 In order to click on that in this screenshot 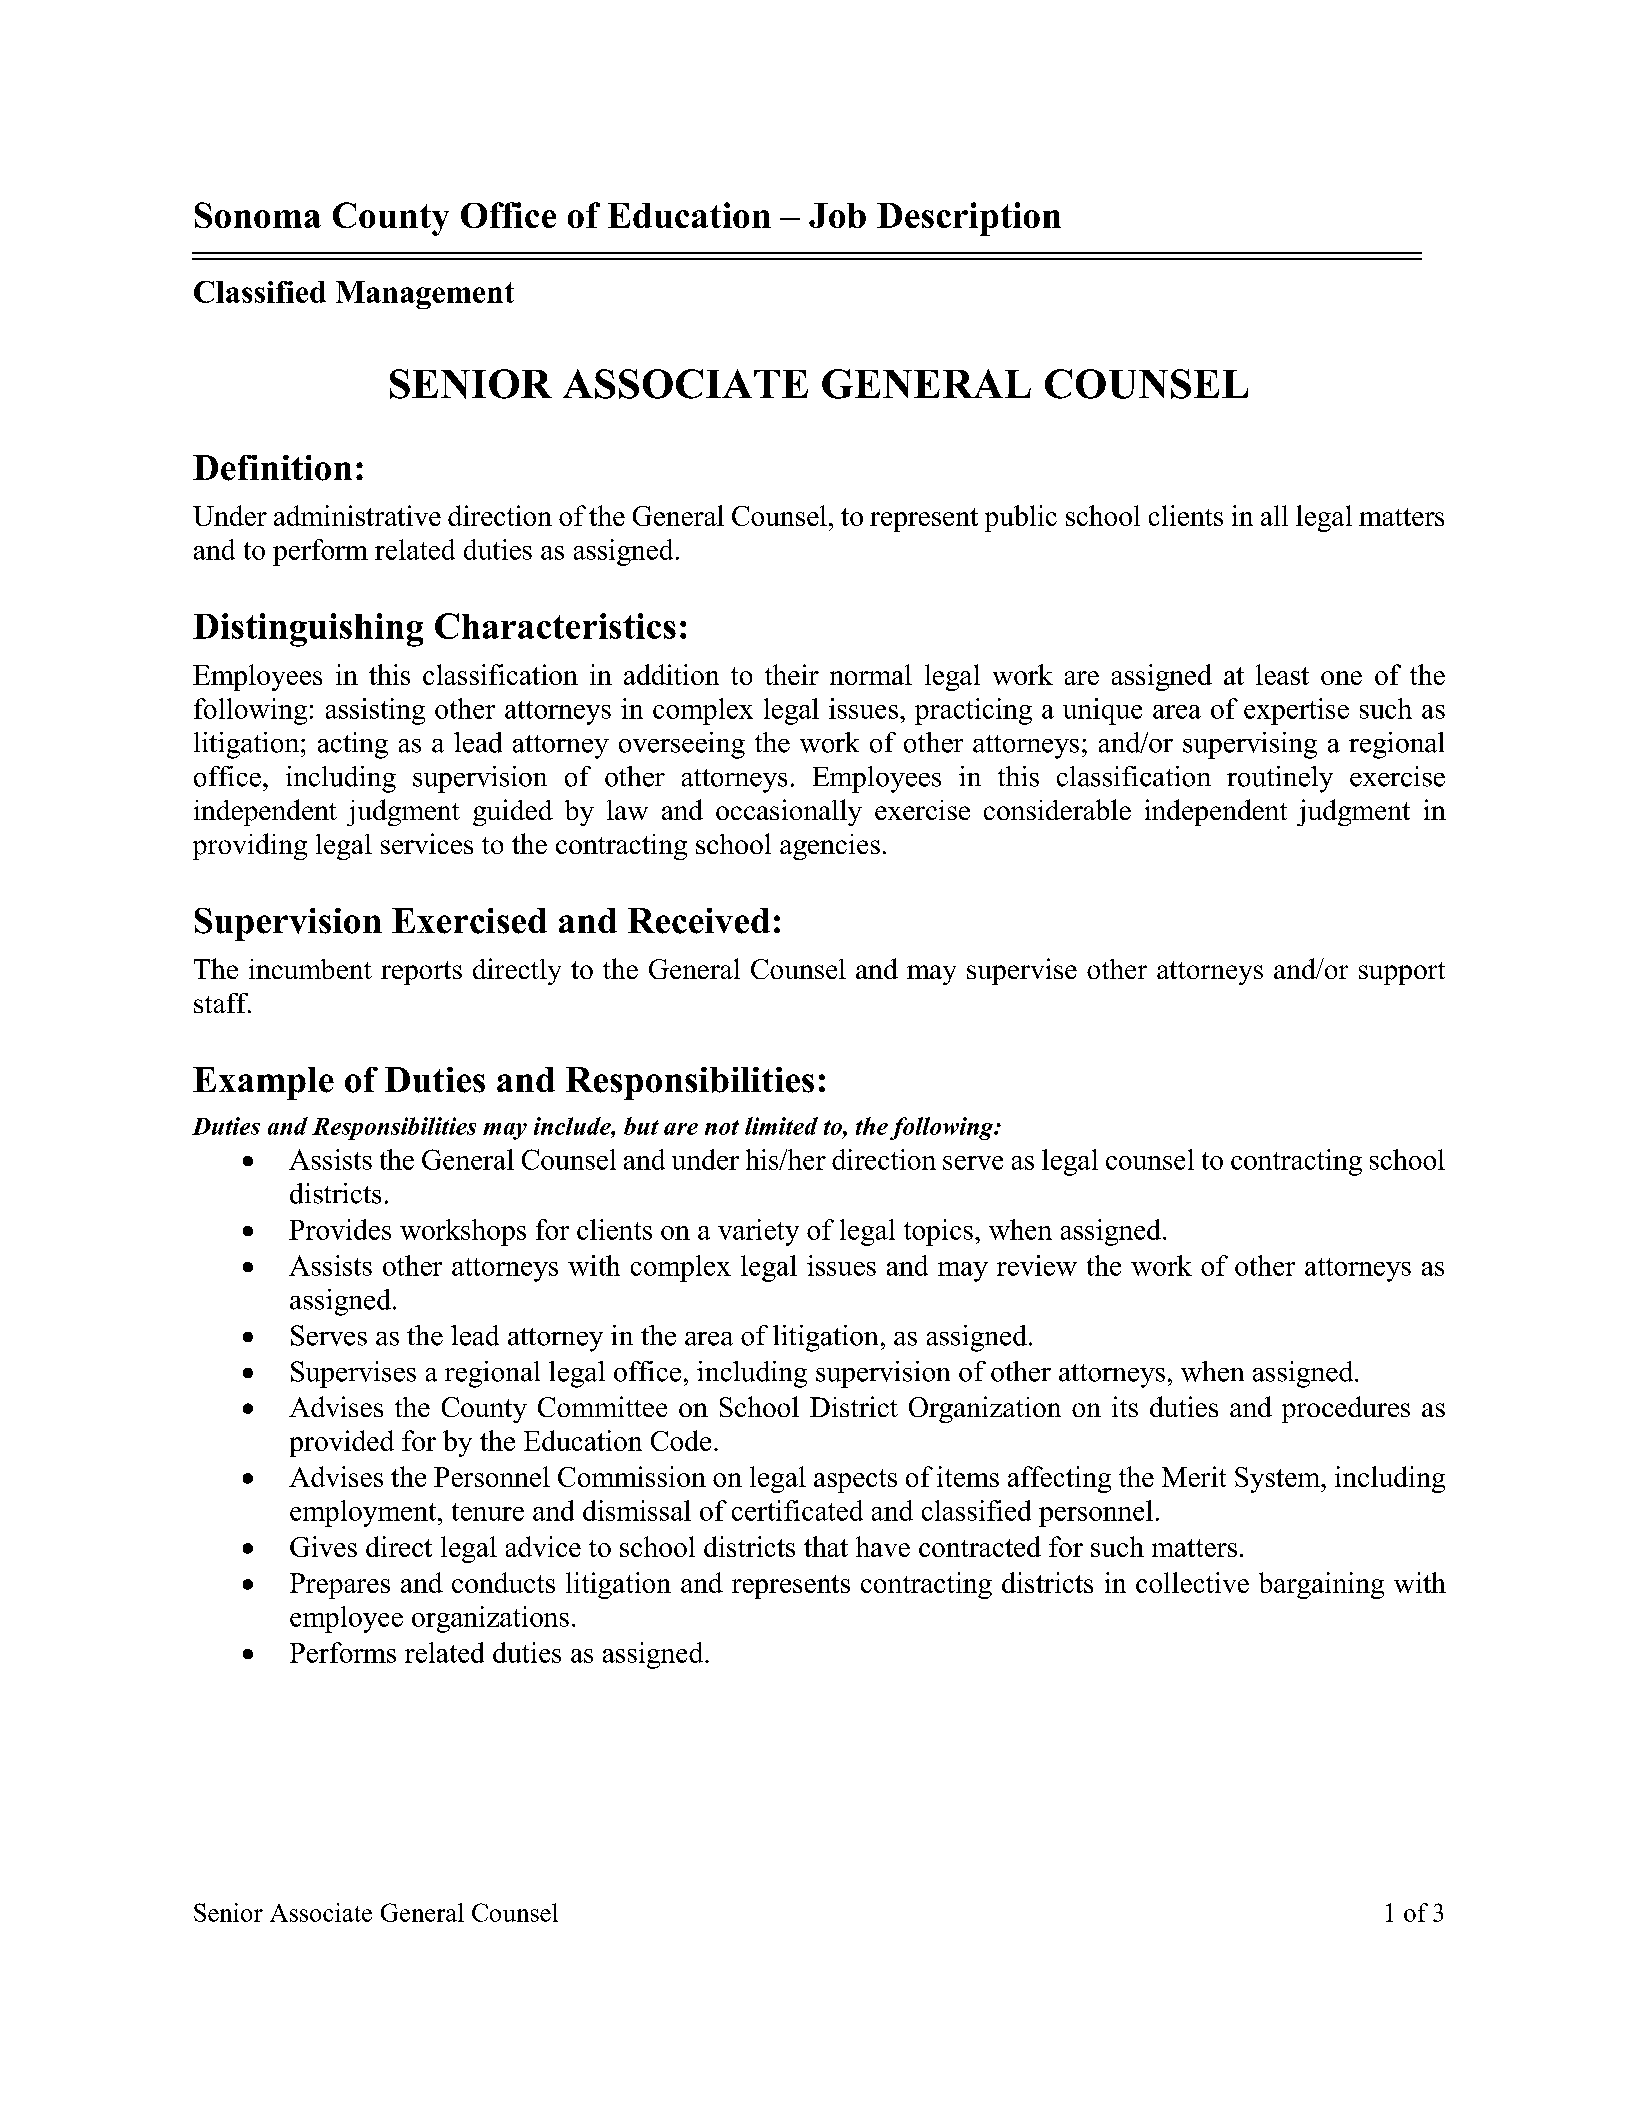, I will do `click(826, 1546)`.
